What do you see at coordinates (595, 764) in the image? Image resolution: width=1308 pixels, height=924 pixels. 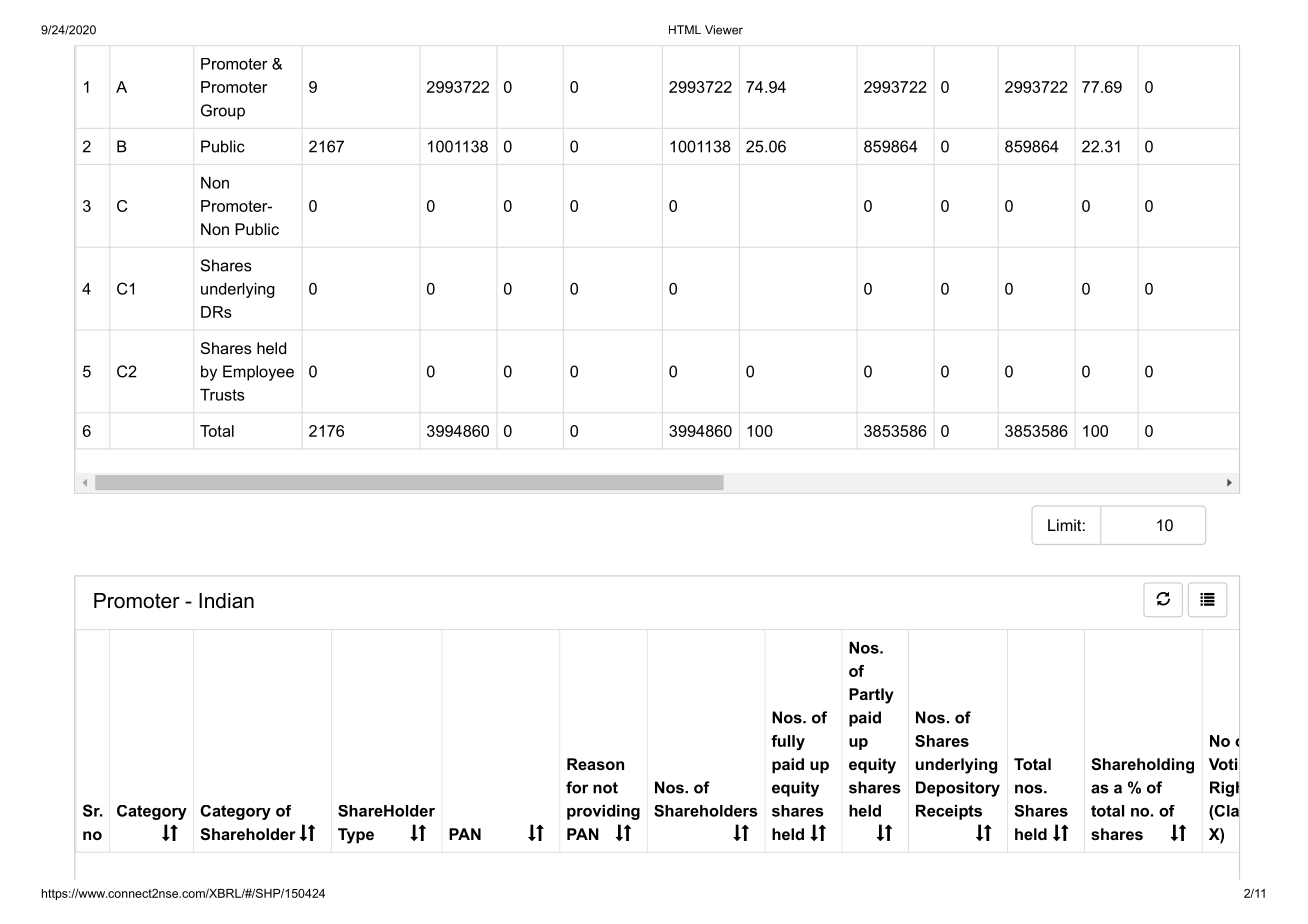 I see `Reason` at bounding box center [595, 764].
